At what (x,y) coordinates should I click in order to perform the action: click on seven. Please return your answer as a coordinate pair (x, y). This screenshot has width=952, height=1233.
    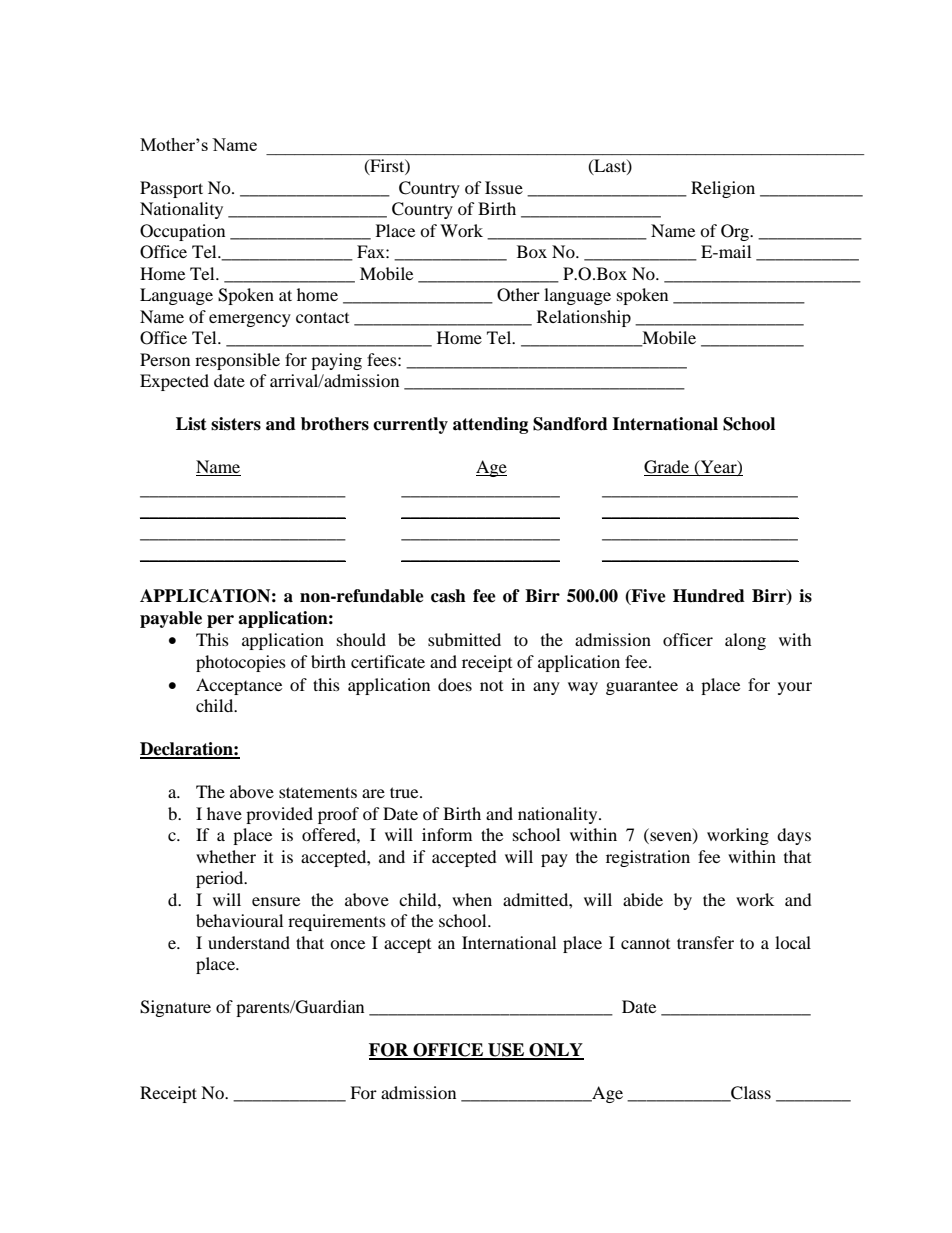
    Looking at the image, I should click on (671, 838).
